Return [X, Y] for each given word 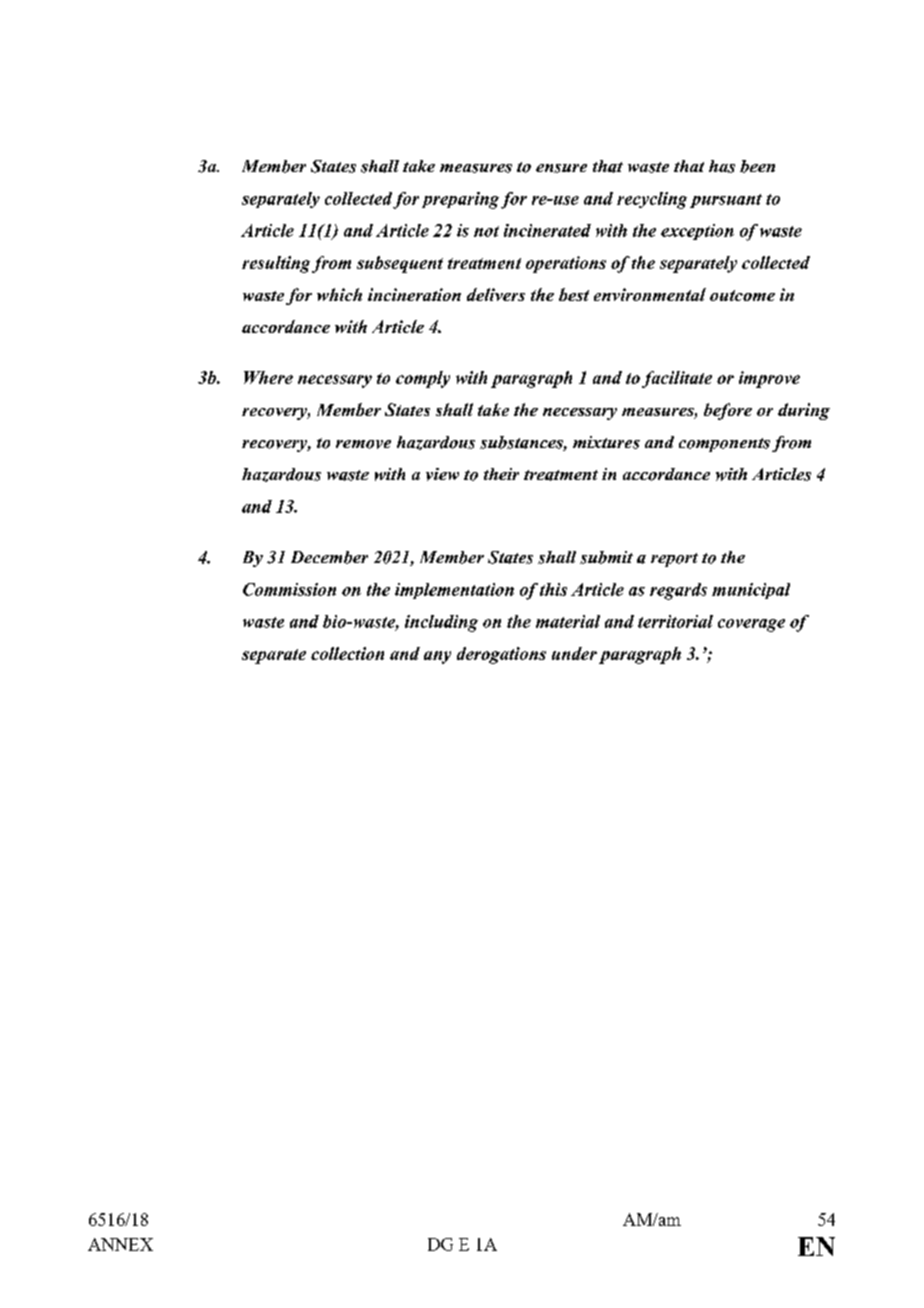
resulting [276, 264]
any [437, 657]
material [568, 621]
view [442, 474]
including [441, 623]
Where [268, 377]
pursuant [726, 201]
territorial [675, 621]
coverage [751, 625]
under [574, 653]
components [724, 445]
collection [347, 653]
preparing [460, 200]
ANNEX [120, 1244]
